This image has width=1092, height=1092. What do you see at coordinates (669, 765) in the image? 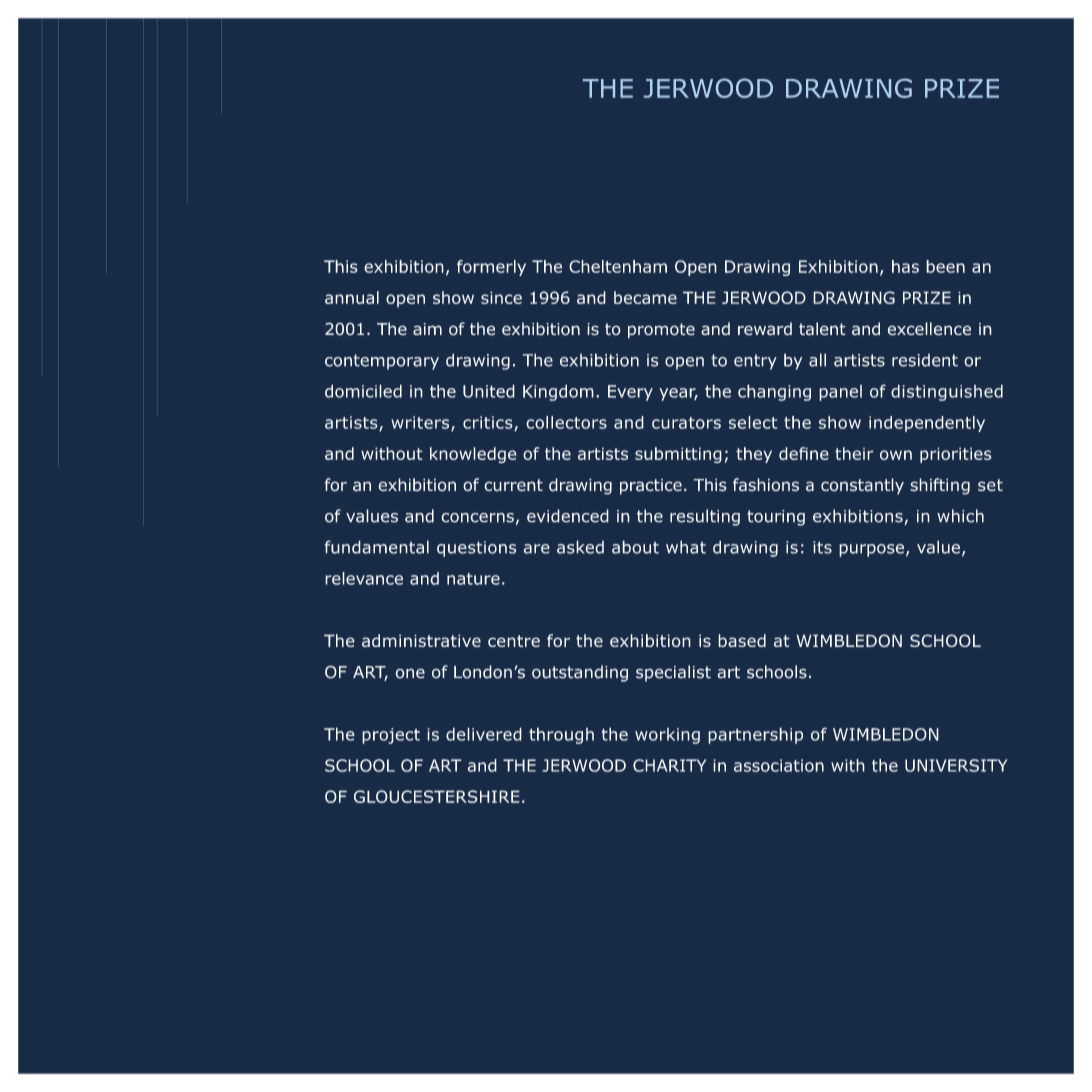
I see `CHARITY` at bounding box center [669, 765].
